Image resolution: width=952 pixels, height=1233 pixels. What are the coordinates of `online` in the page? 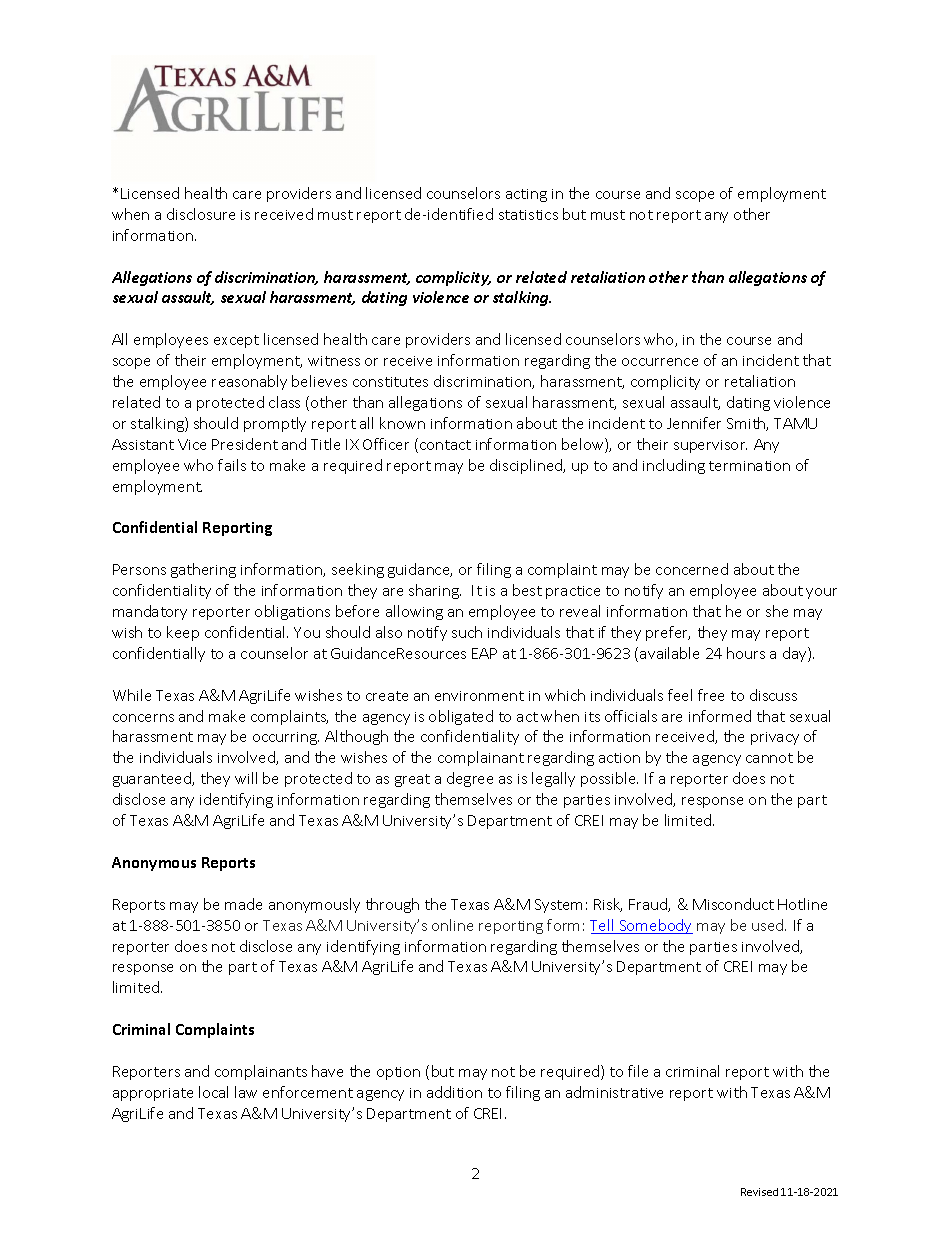 It's located at (452, 925).
